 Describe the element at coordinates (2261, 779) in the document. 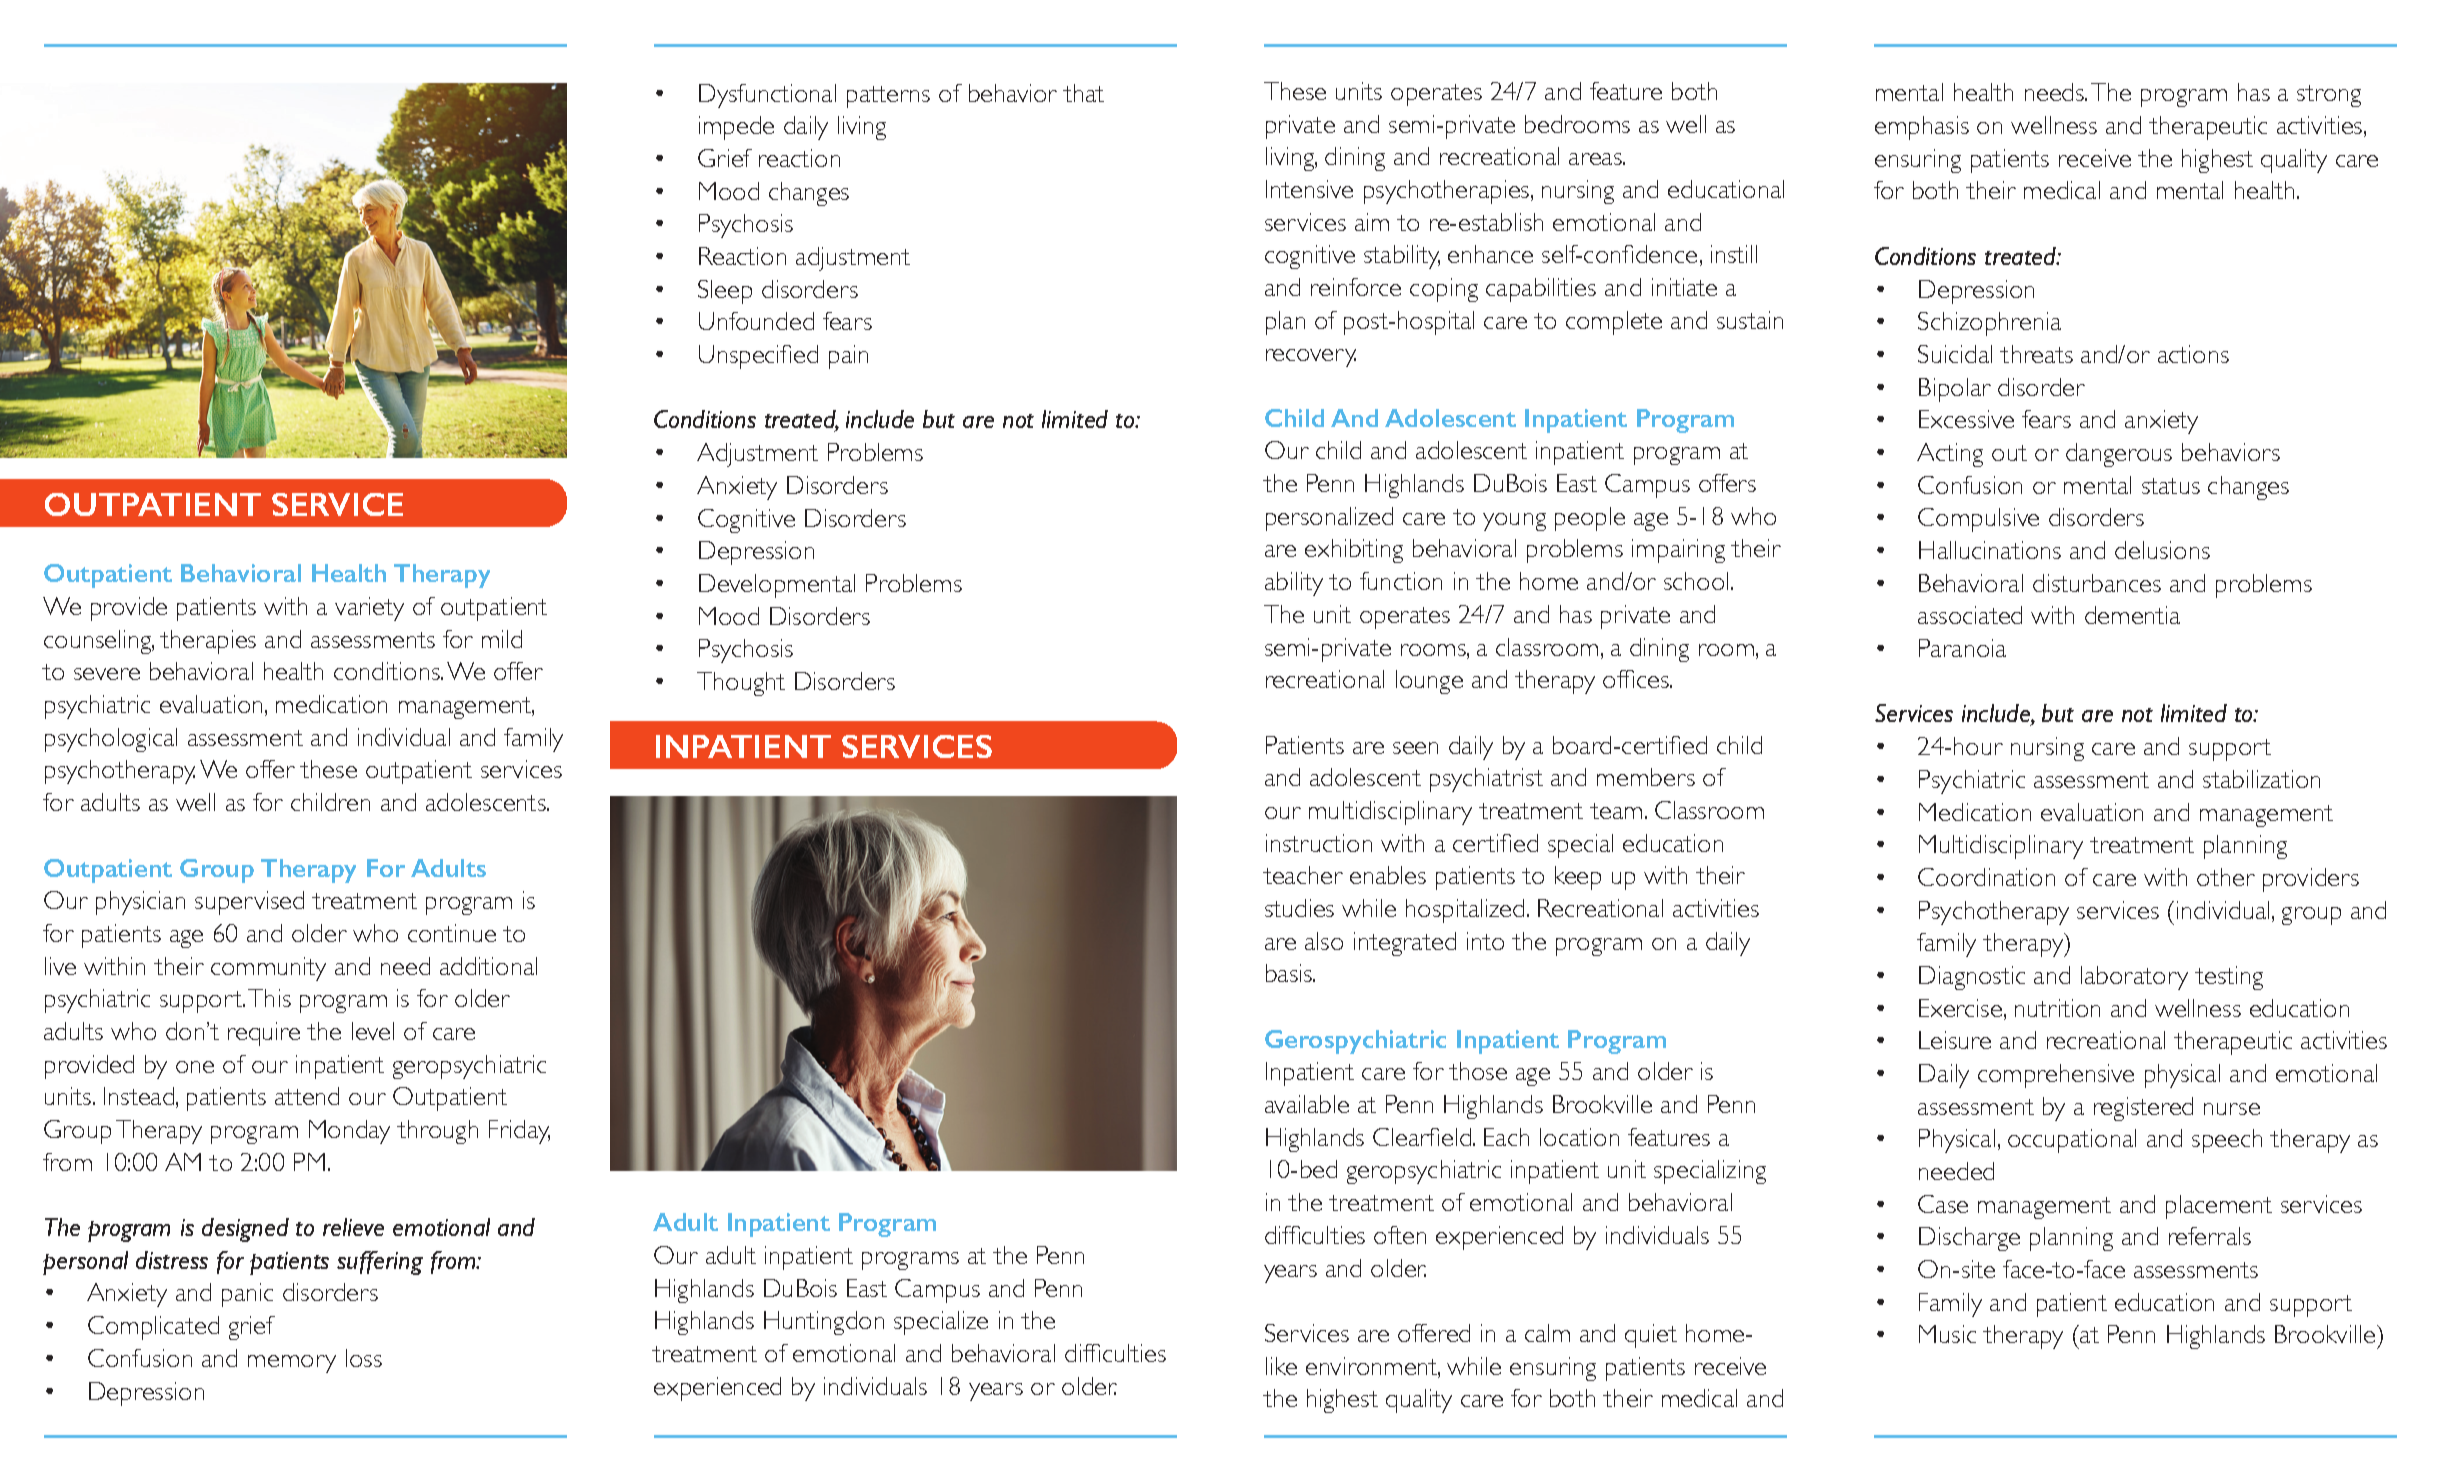

I see `stabilization` at that location.
